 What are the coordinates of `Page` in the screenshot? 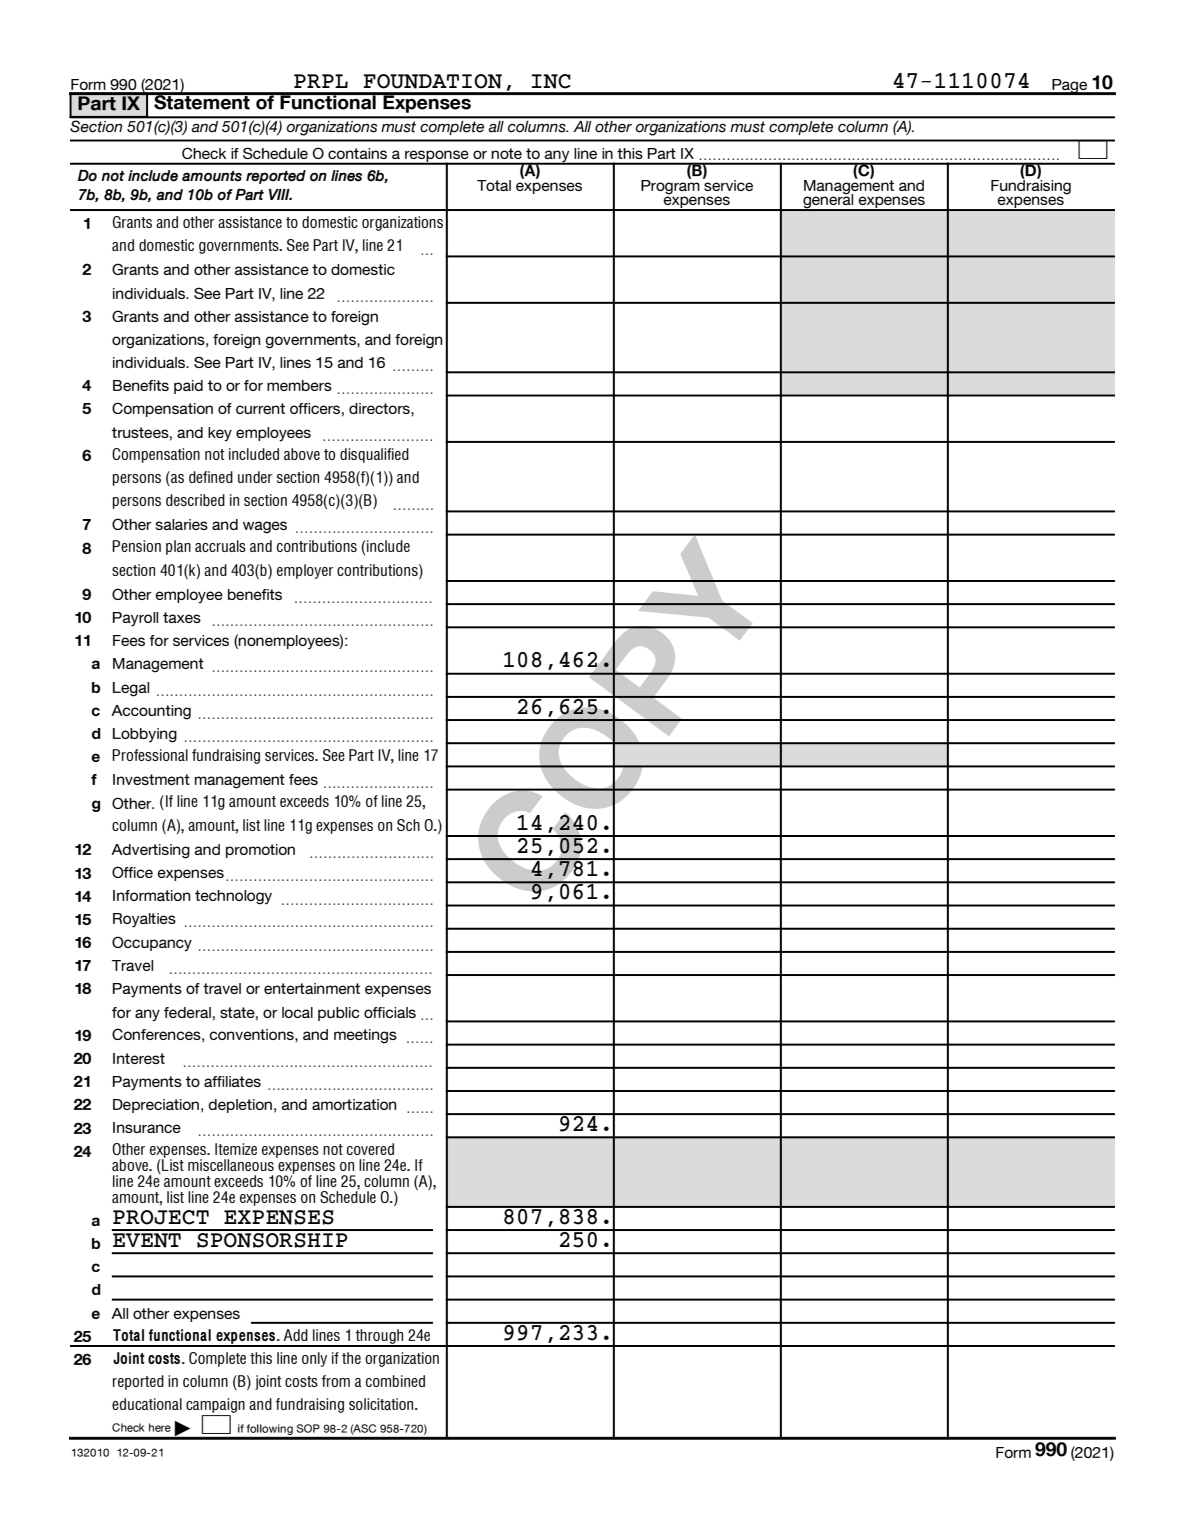 It's located at (1070, 87).
